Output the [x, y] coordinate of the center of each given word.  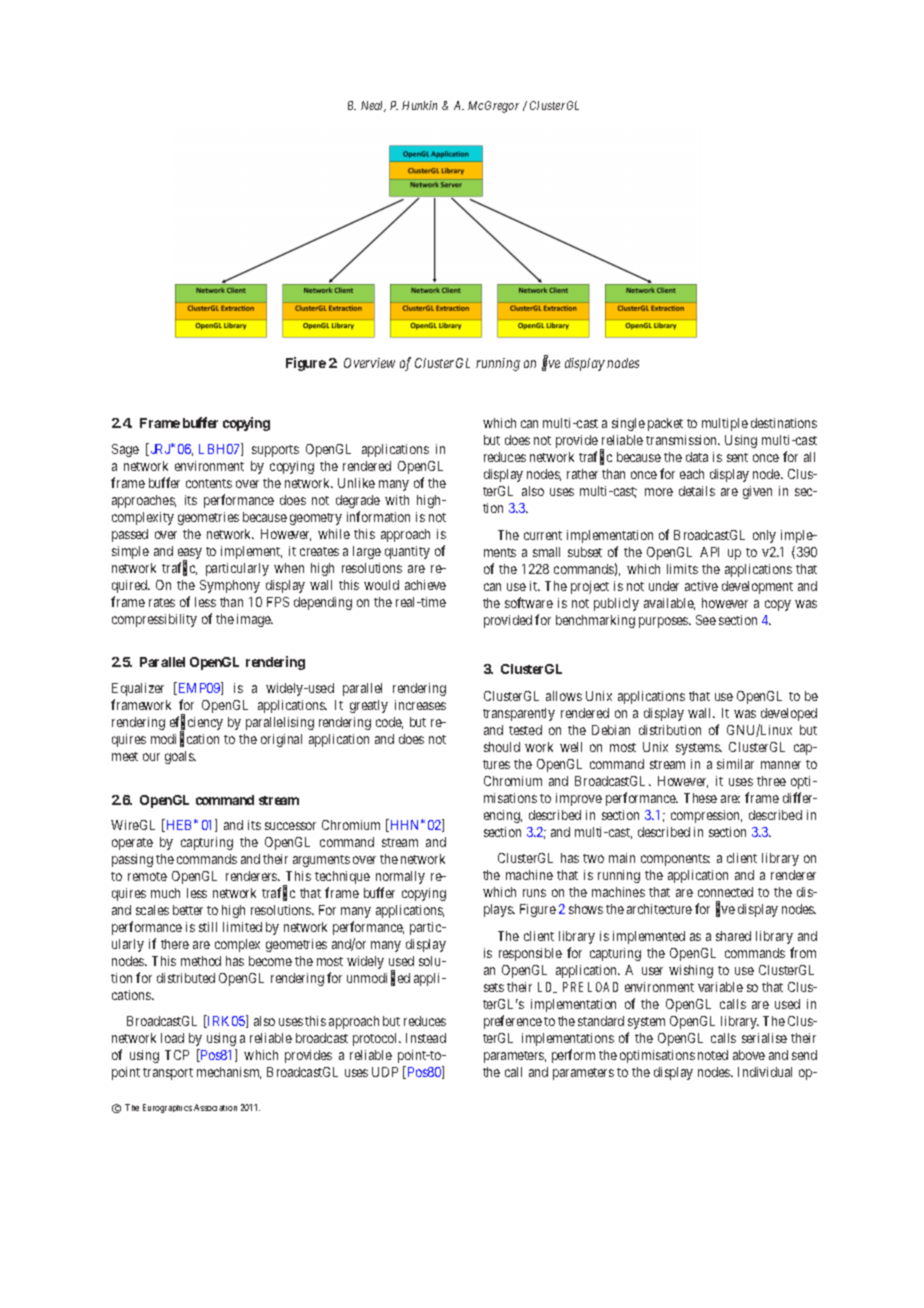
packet [665, 424]
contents [209, 483]
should [502, 747]
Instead [426, 1038]
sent [737, 457]
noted [713, 1055]
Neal [373, 106]
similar [735, 764]
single [628, 424]
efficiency [196, 724]
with [397, 500]
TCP [177, 1055]
